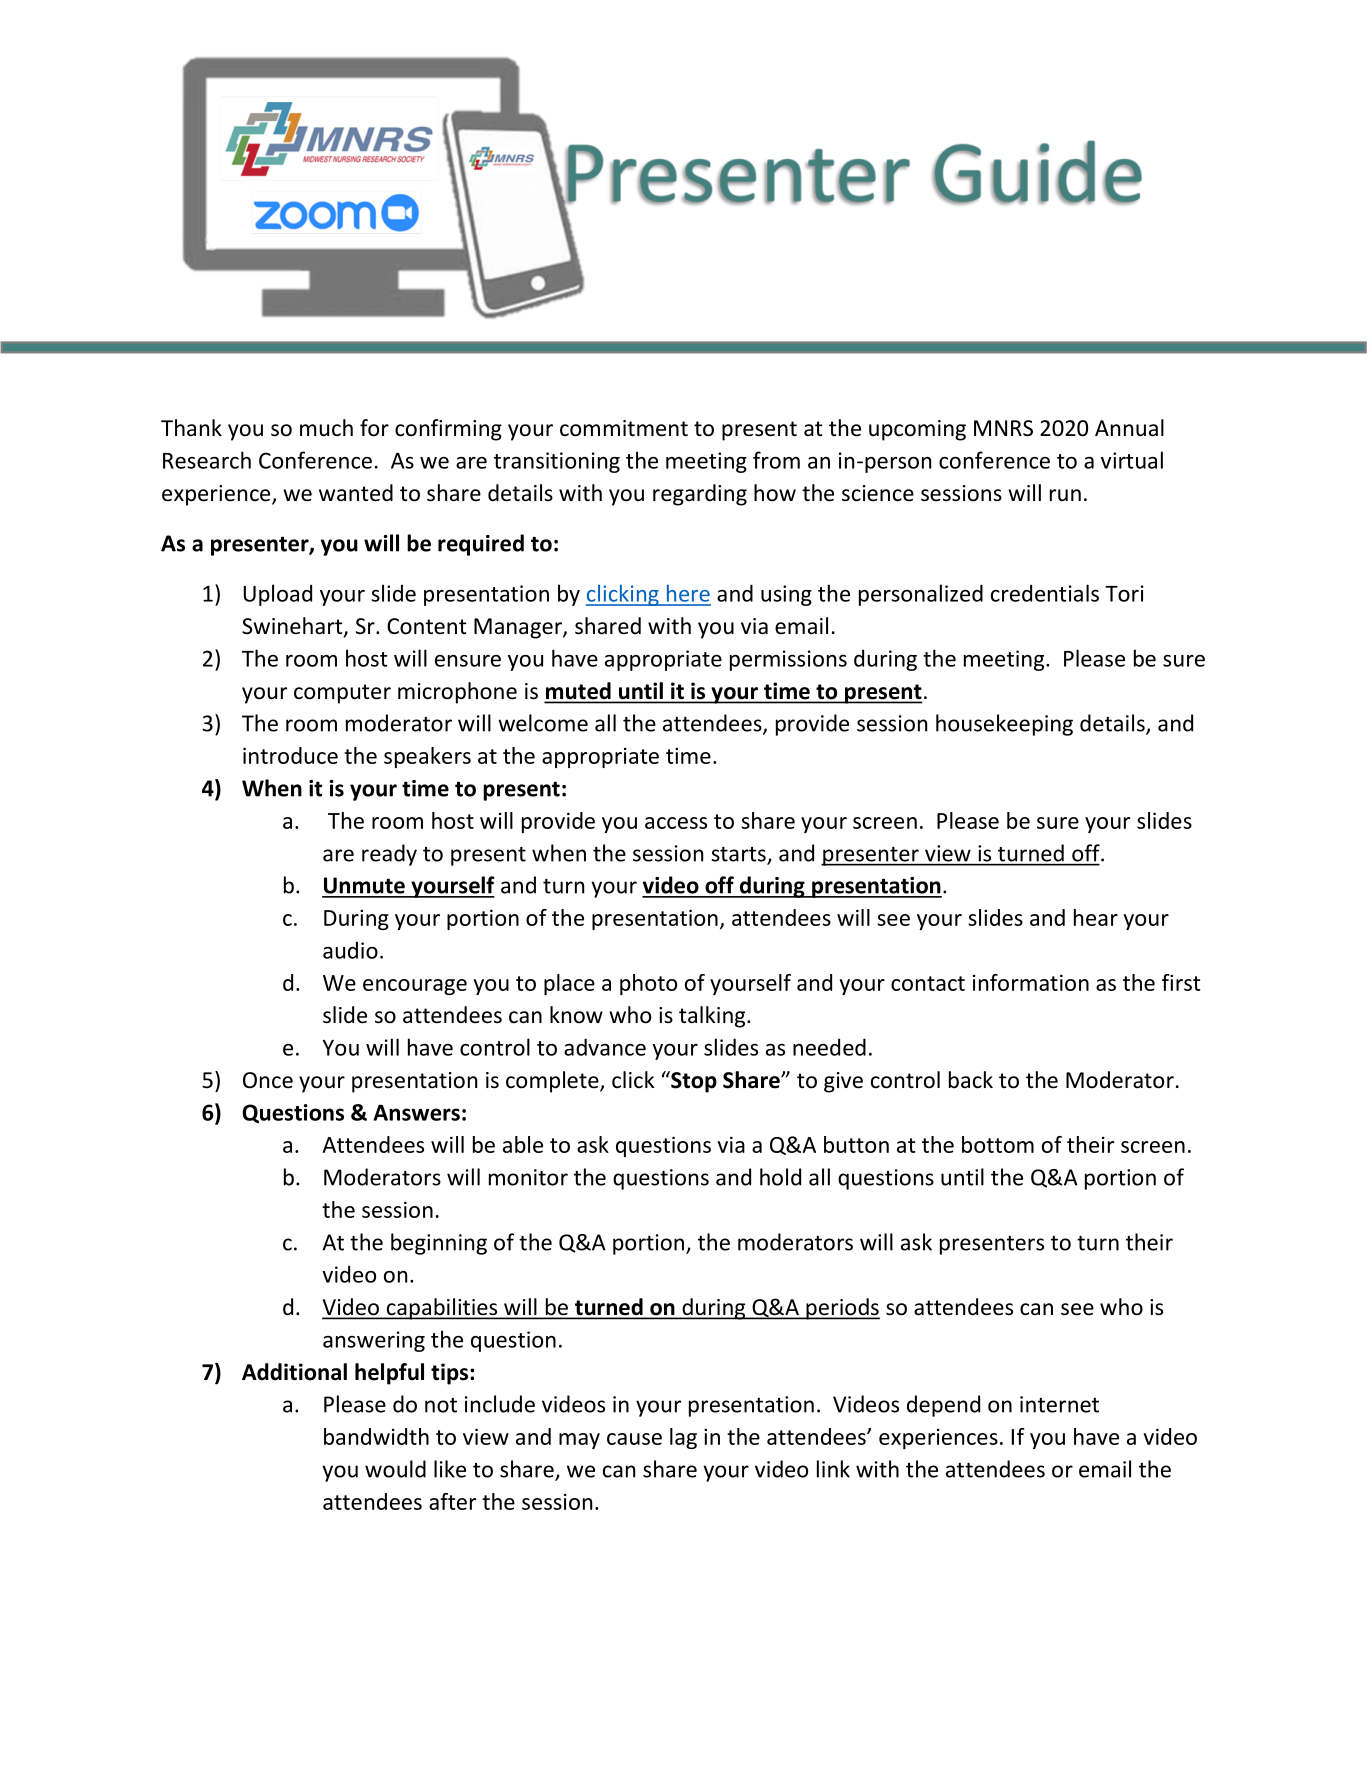  Describe the element at coordinates (648, 984) in the screenshot. I see `photo` at that location.
